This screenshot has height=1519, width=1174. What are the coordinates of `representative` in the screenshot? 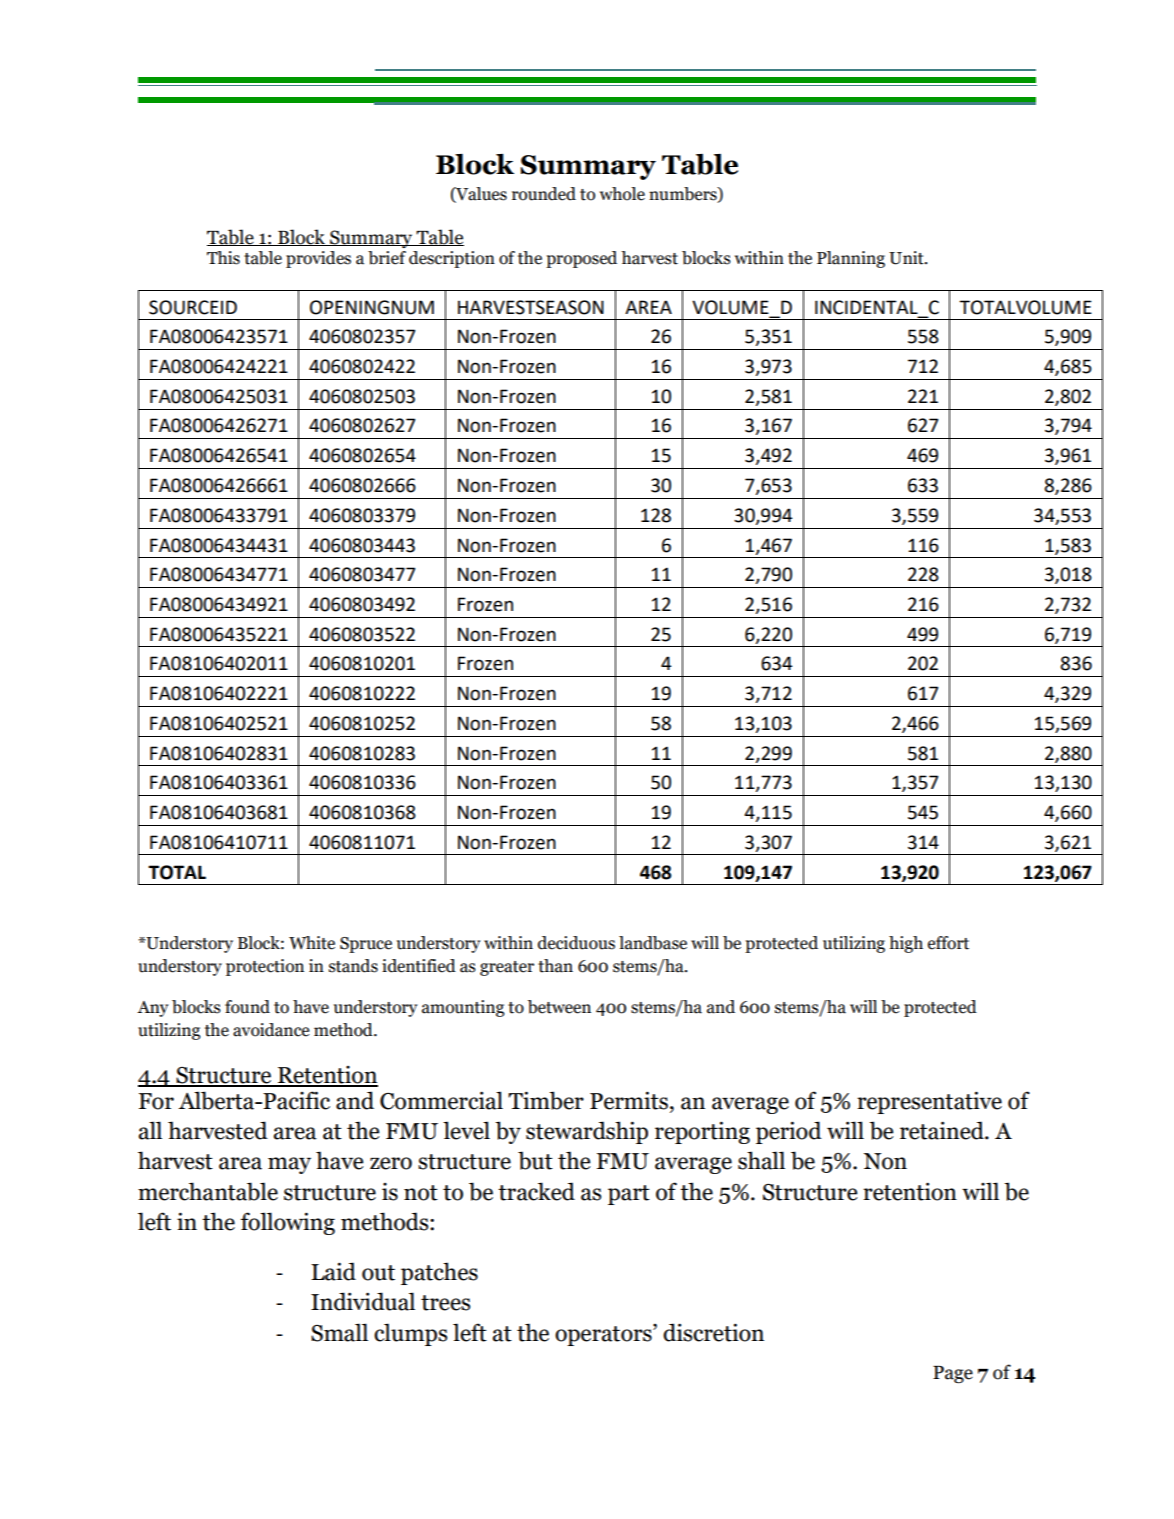 It's located at (929, 1102).
